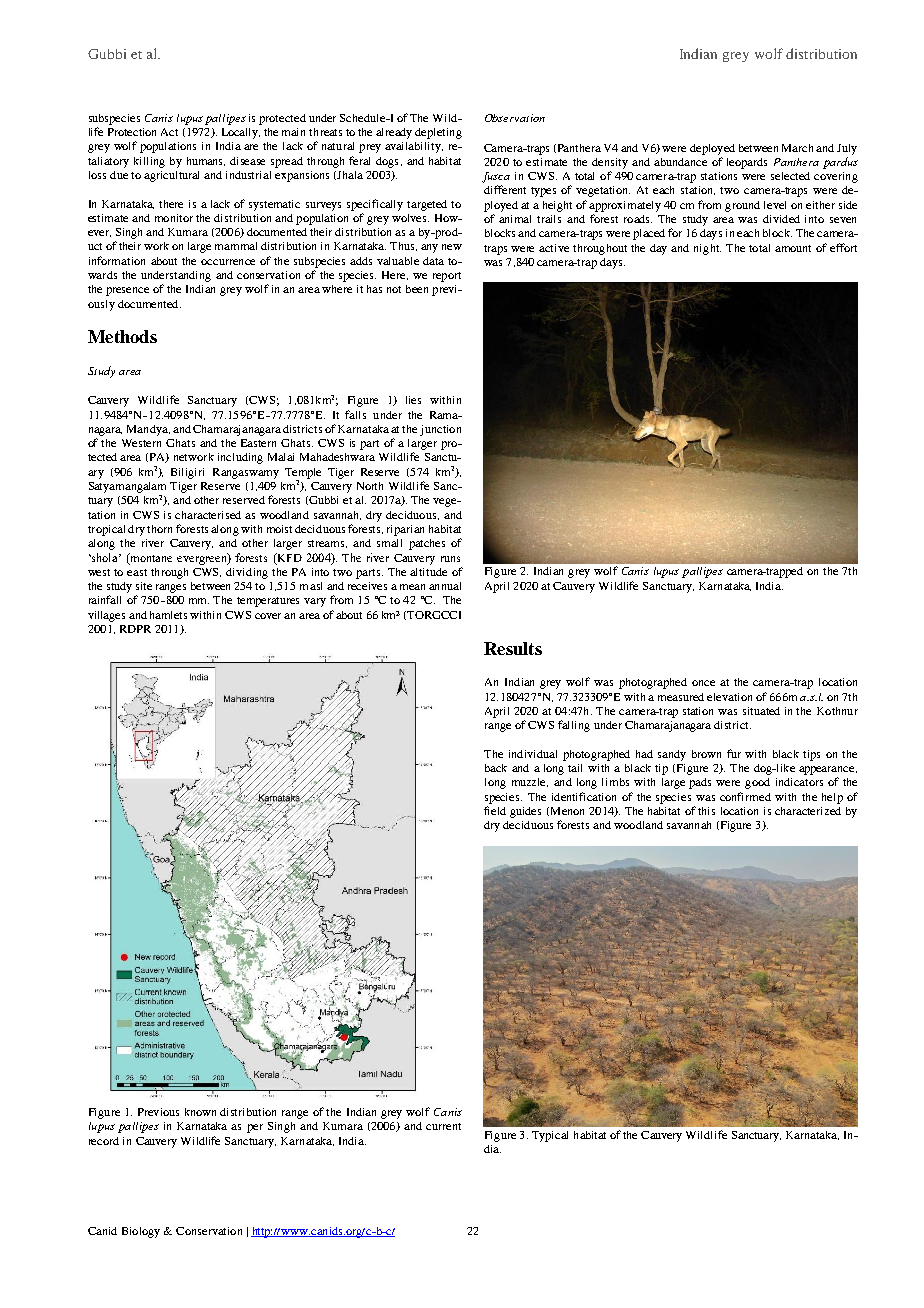 Image resolution: width=924 pixels, height=1308 pixels. What do you see at coordinates (443, 1126) in the screenshot?
I see `current` at bounding box center [443, 1126].
